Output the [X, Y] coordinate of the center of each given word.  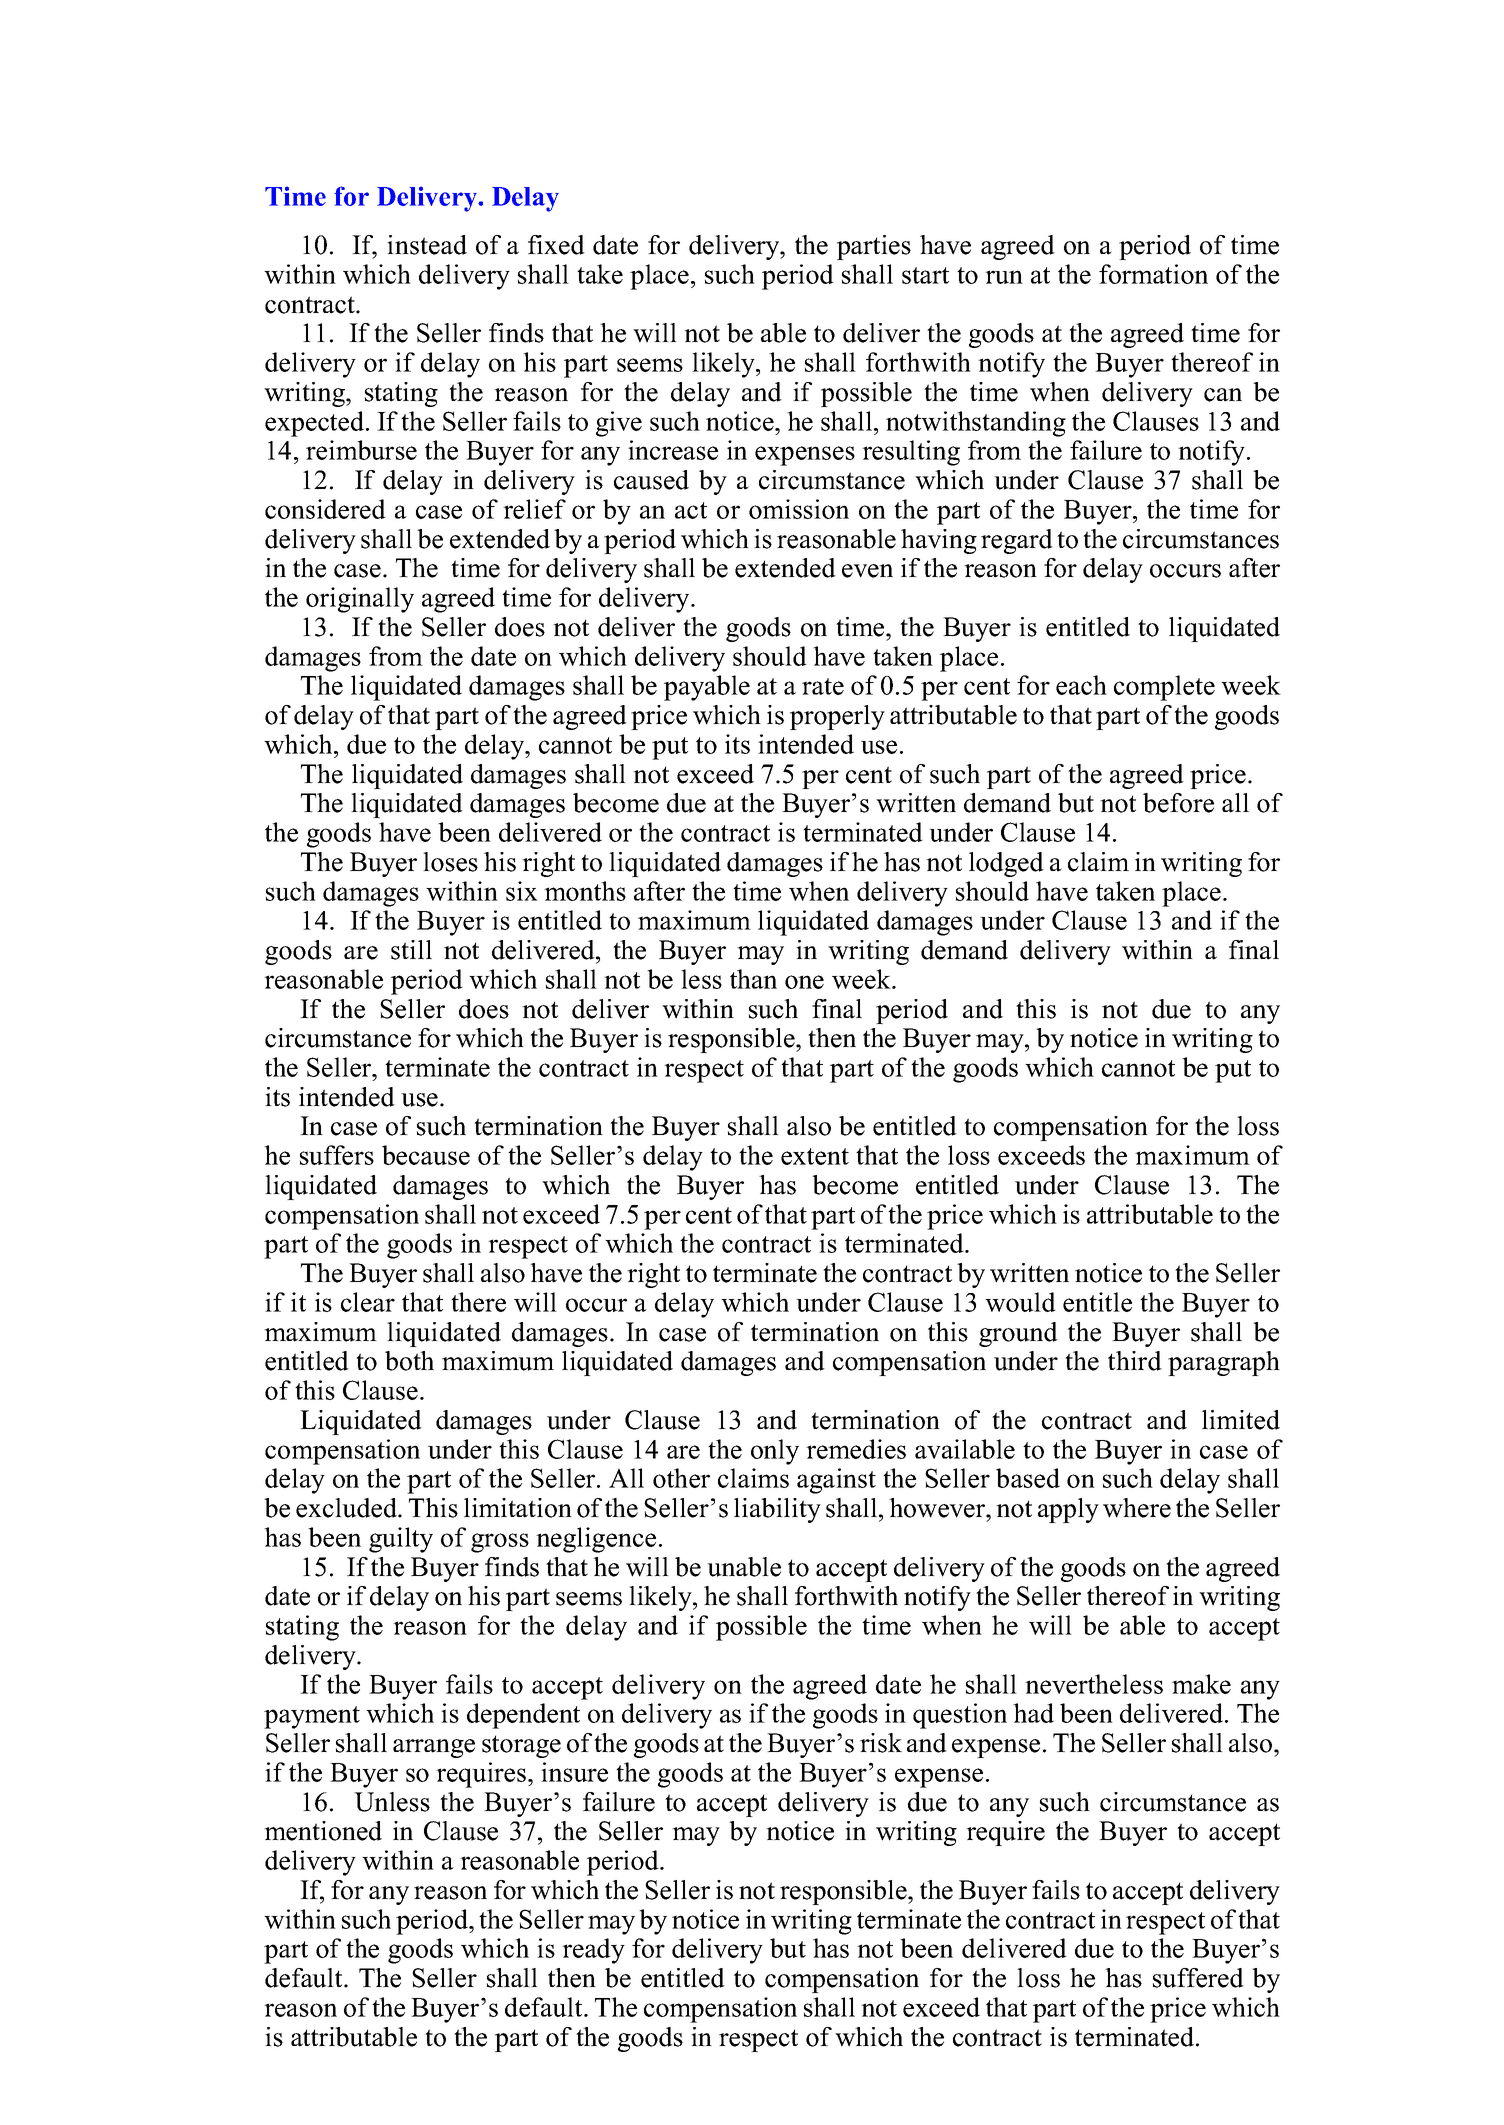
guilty [401, 1540]
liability [777, 1510]
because [426, 1155]
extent [815, 1156]
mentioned [323, 1831]
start [925, 275]
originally [360, 600]
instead [427, 245]
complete [1164, 688]
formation [1153, 274]
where [1137, 1508]
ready [593, 1951]
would [1020, 1302]
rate [823, 686]
